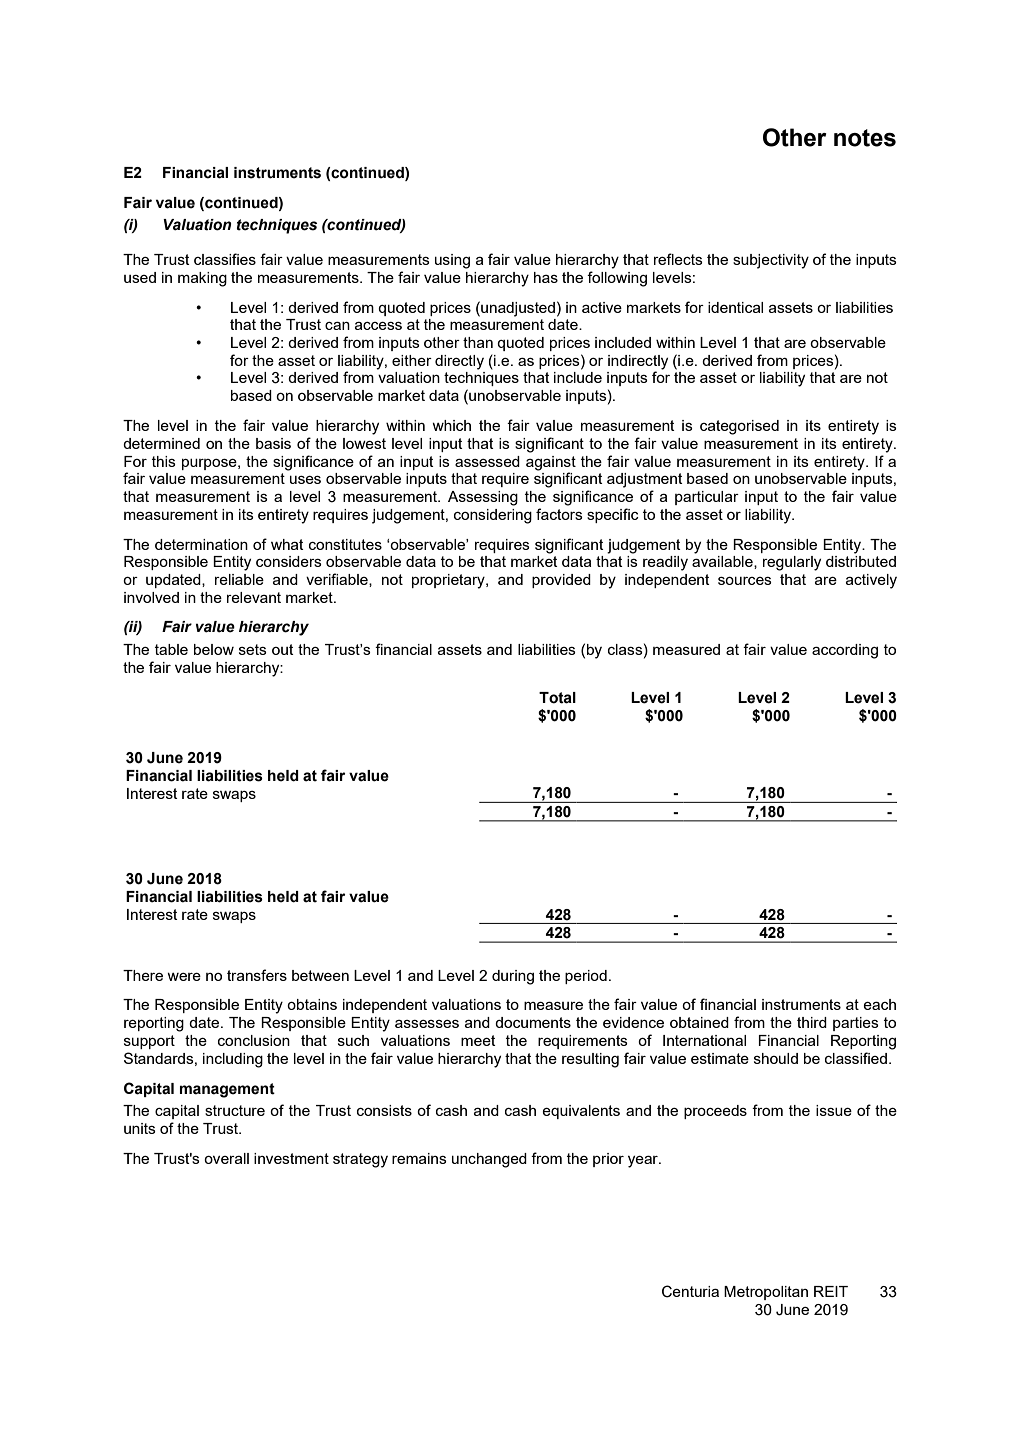  Describe the element at coordinates (489, 1160) in the screenshot. I see `unchanged` at that location.
